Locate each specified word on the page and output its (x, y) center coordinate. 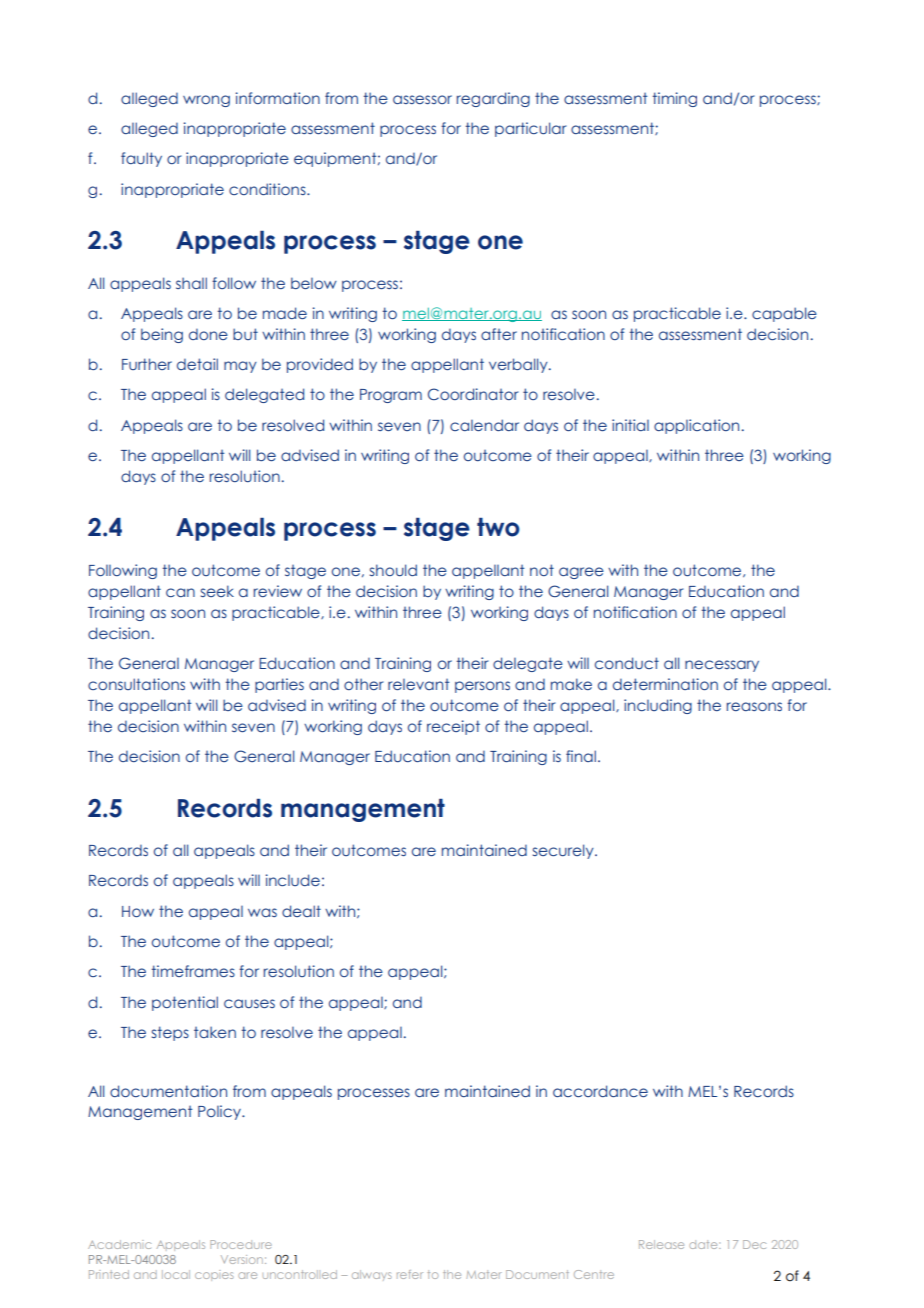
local (176, 1274)
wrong (206, 101)
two (498, 527)
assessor (422, 99)
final (581, 756)
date (704, 1244)
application (696, 426)
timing (675, 99)
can (180, 592)
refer (410, 1274)
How (138, 911)
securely (564, 851)
